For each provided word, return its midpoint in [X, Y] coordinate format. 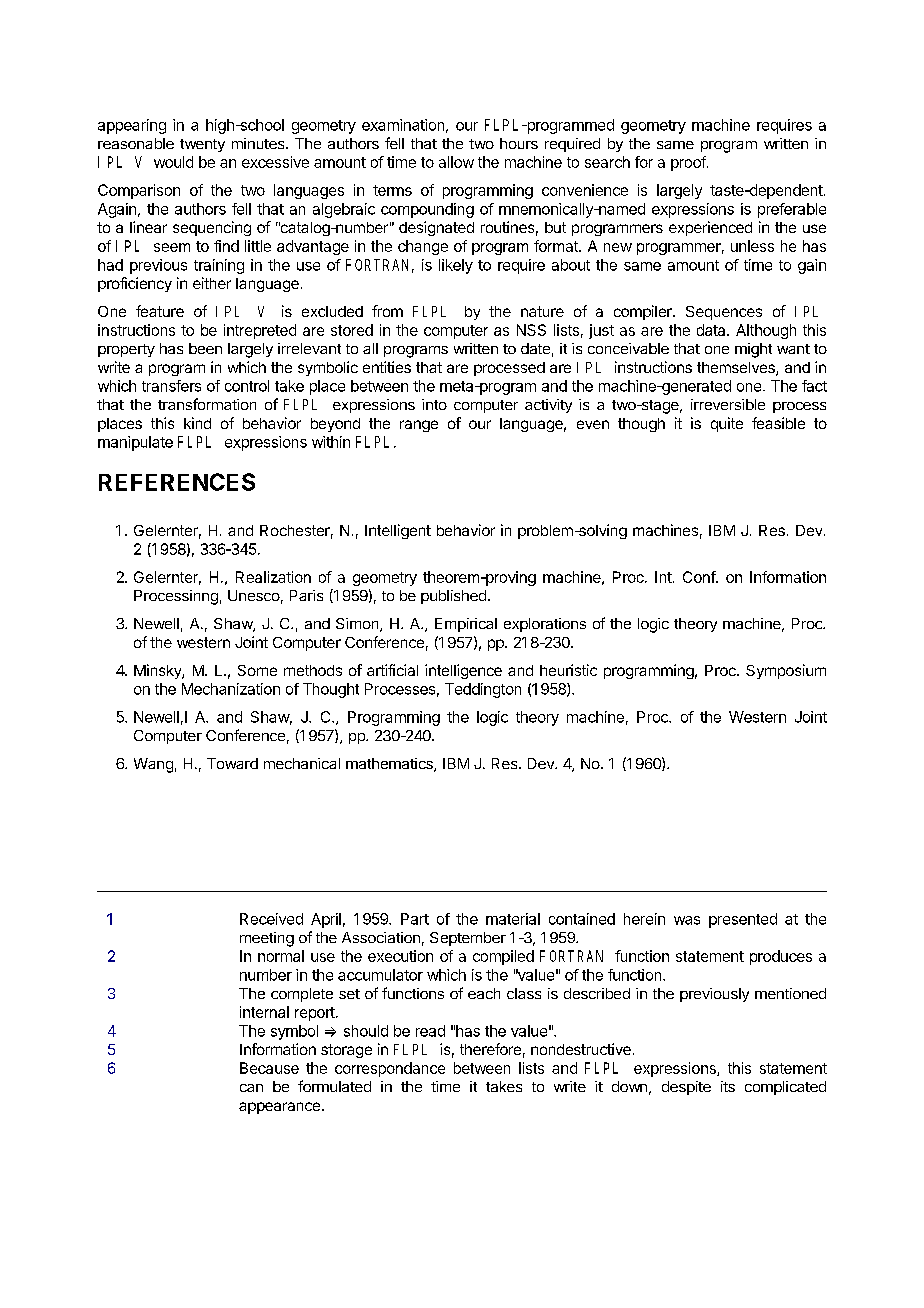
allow [456, 162]
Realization [273, 577]
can [251, 1088]
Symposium [786, 671]
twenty [202, 145]
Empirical [466, 625]
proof [689, 163]
